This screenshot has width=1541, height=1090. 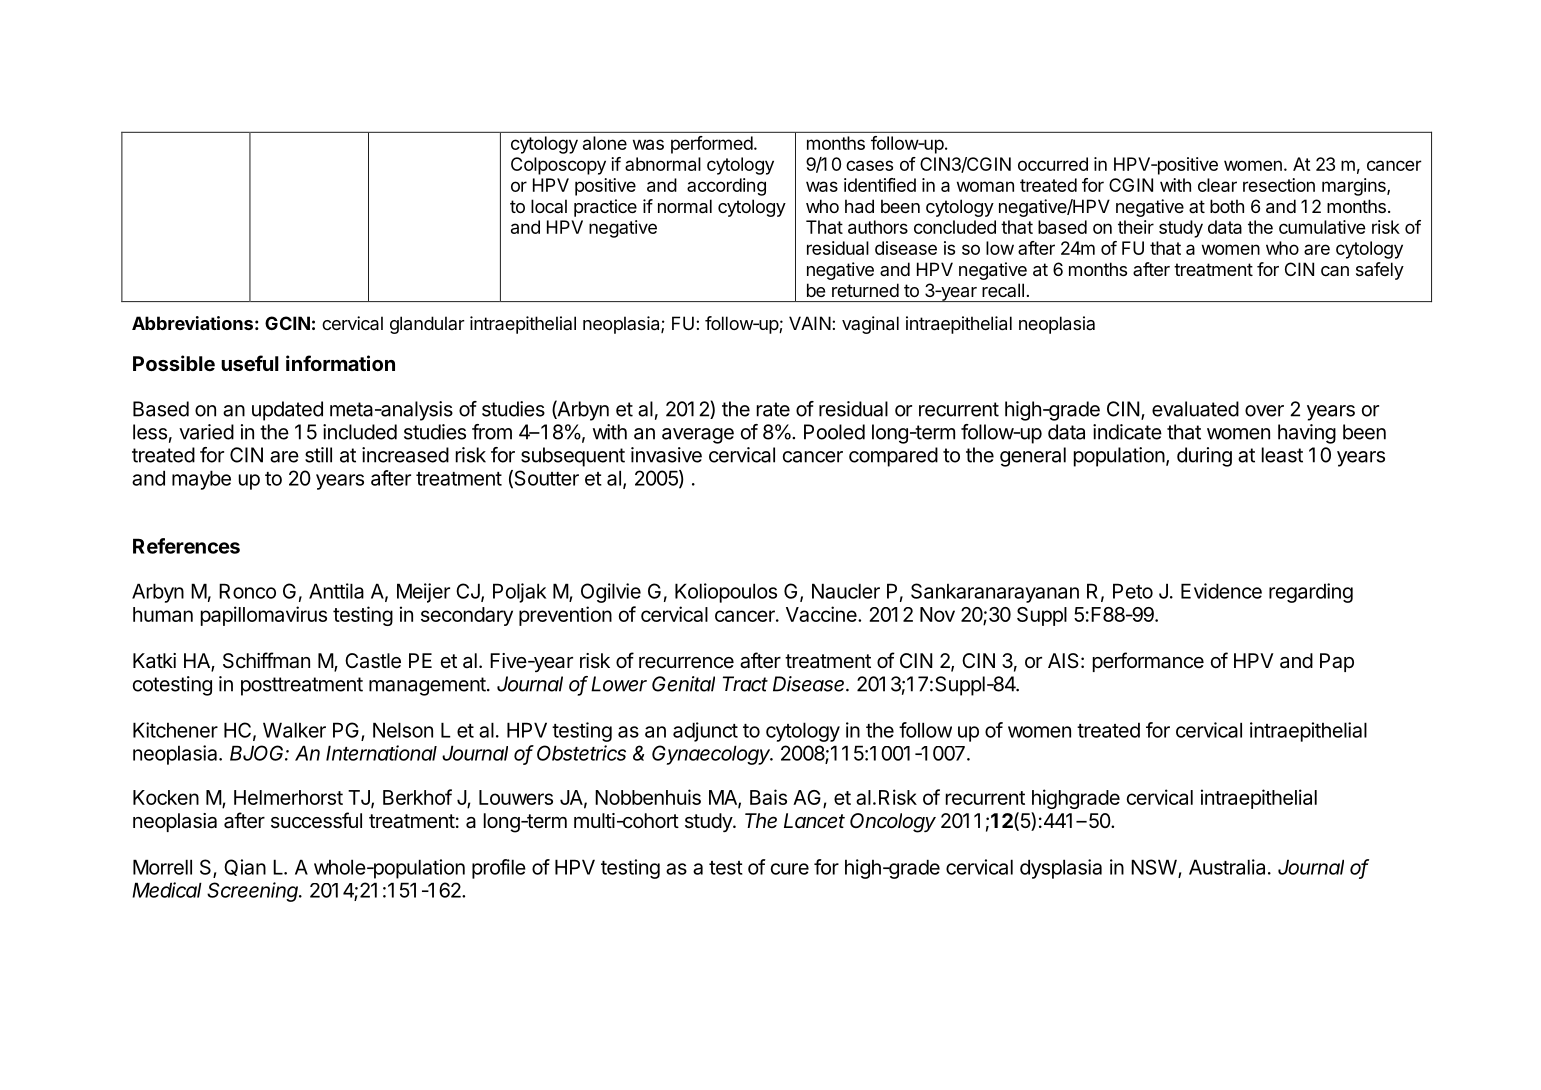 I want to click on average, so click(x=698, y=436).
